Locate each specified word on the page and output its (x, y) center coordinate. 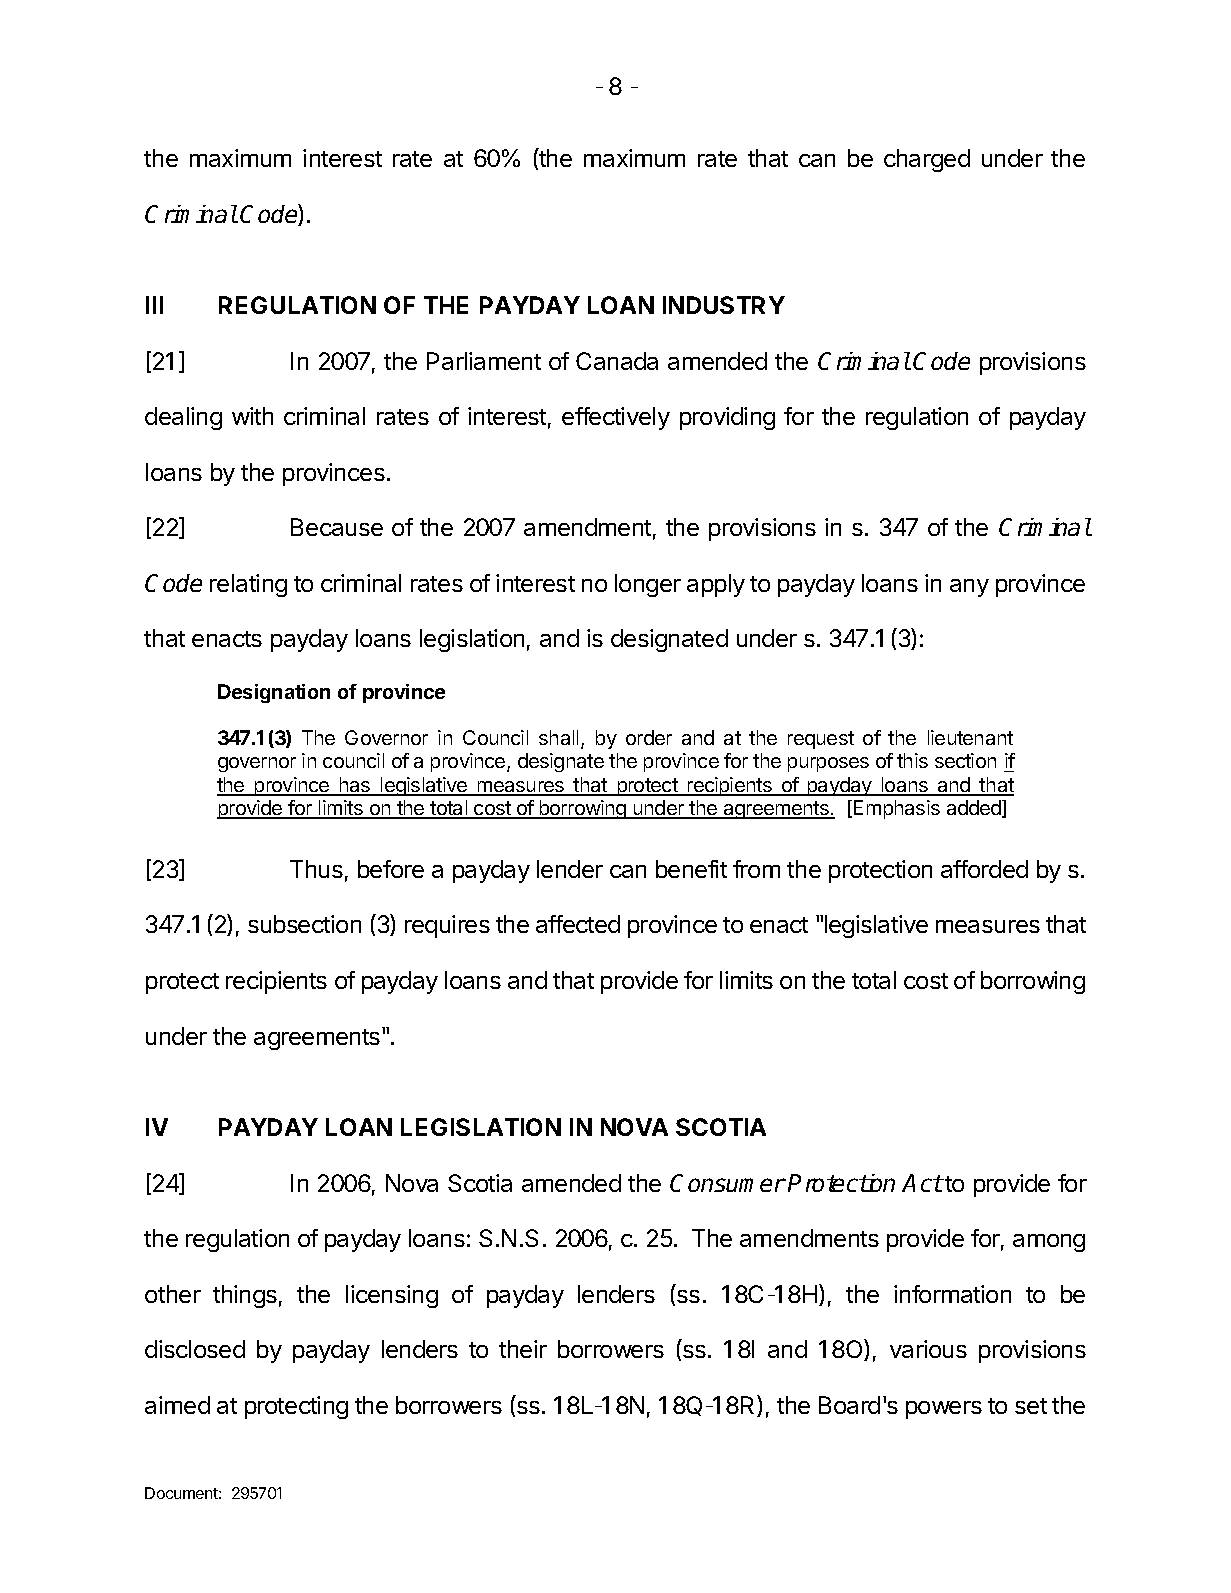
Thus (316, 869)
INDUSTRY (724, 305)
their (523, 1349)
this (912, 760)
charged (927, 160)
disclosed (195, 1349)
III (154, 305)
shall (558, 737)
